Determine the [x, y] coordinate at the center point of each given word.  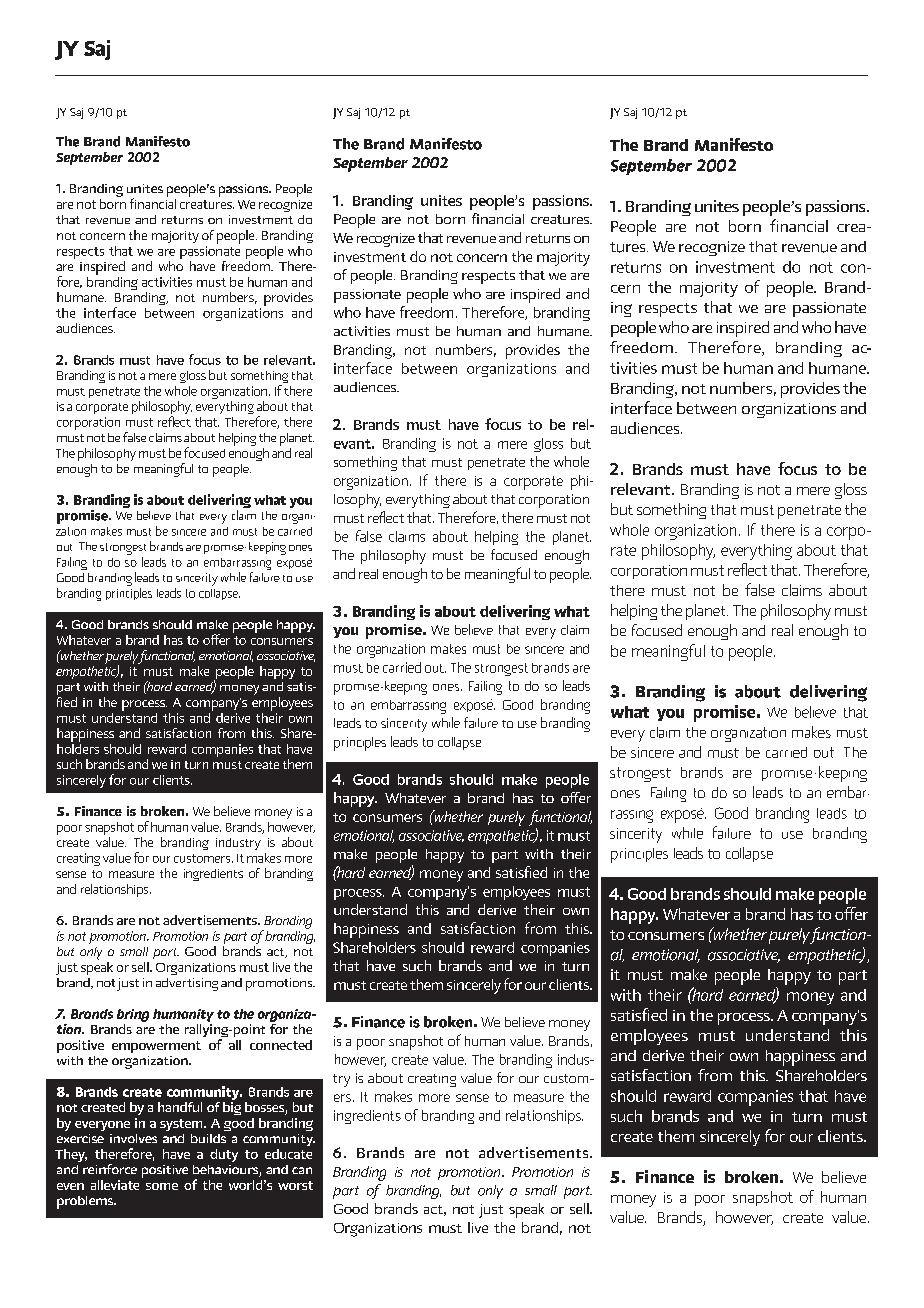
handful [180, 1107]
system [182, 1125]
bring [133, 1017]
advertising [187, 984]
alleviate [115, 1185]
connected [281, 1045]
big [232, 1108]
